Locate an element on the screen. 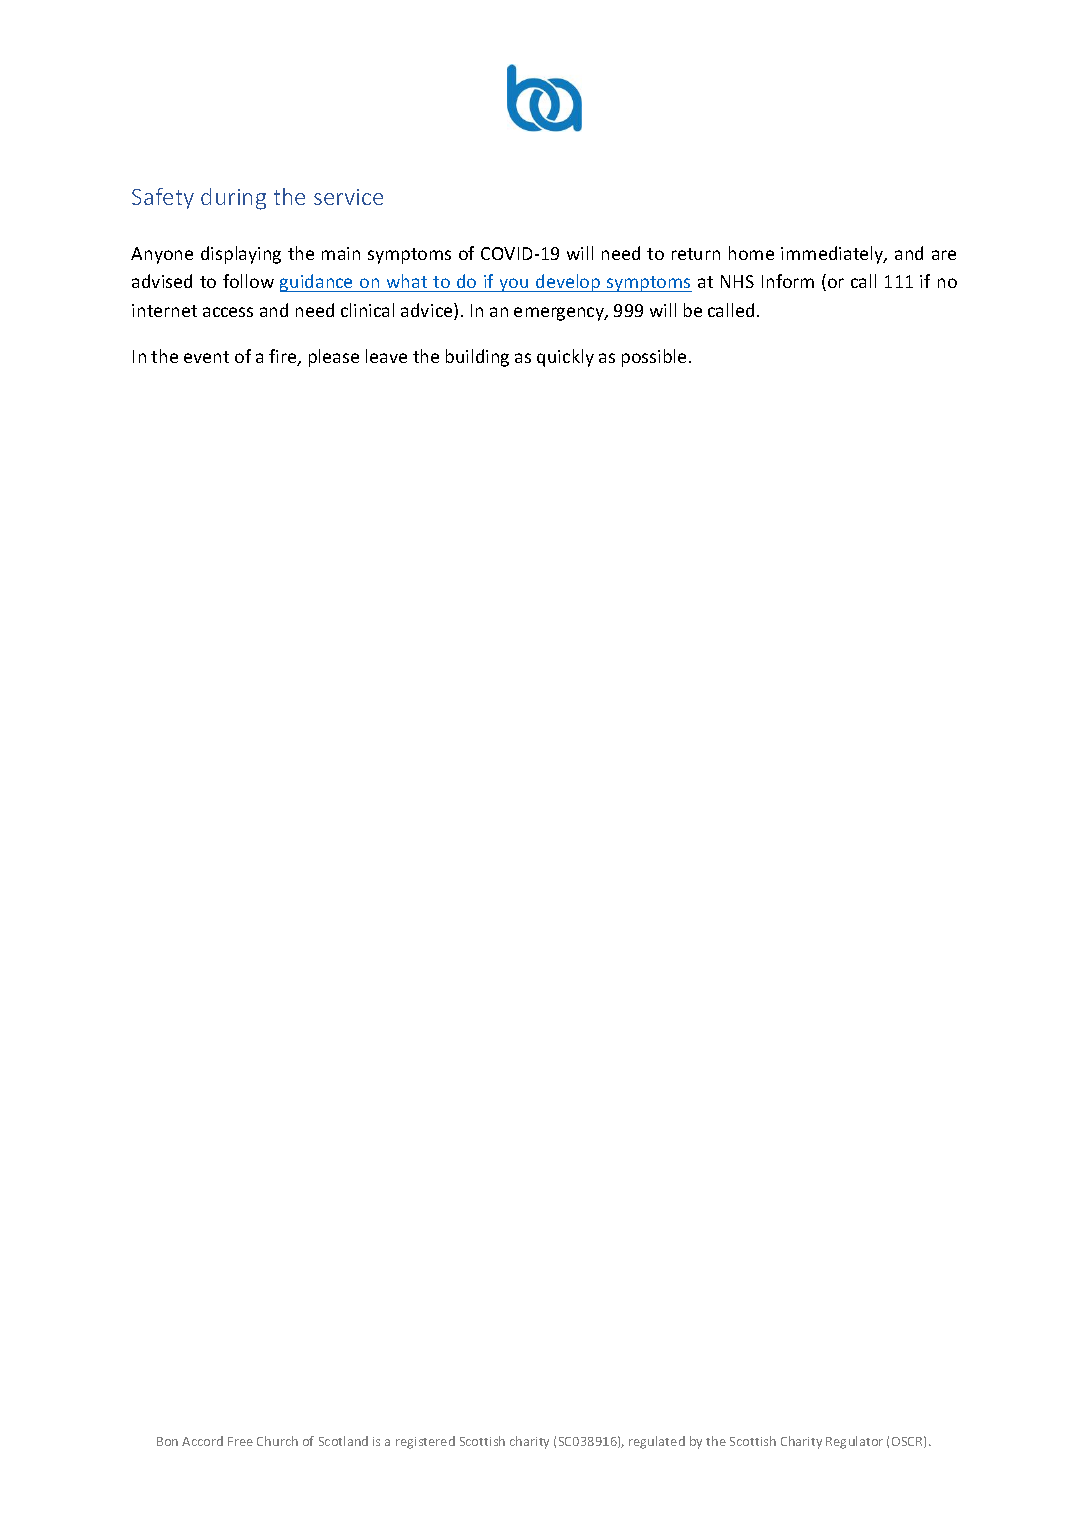  Scotland is located at coordinates (343, 1441).
